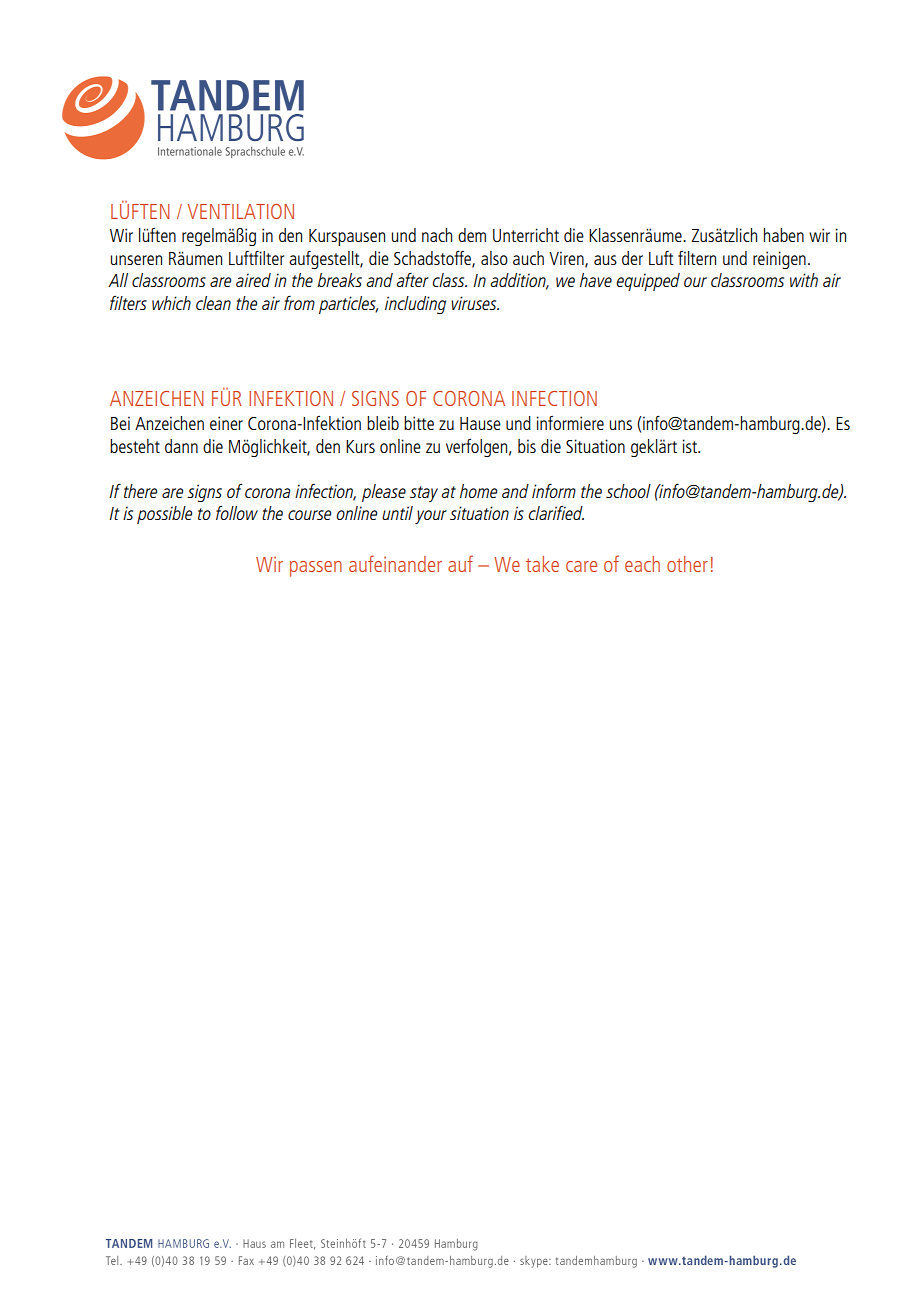 This image has width=924, height=1308. I want to click on haben, so click(784, 235).
